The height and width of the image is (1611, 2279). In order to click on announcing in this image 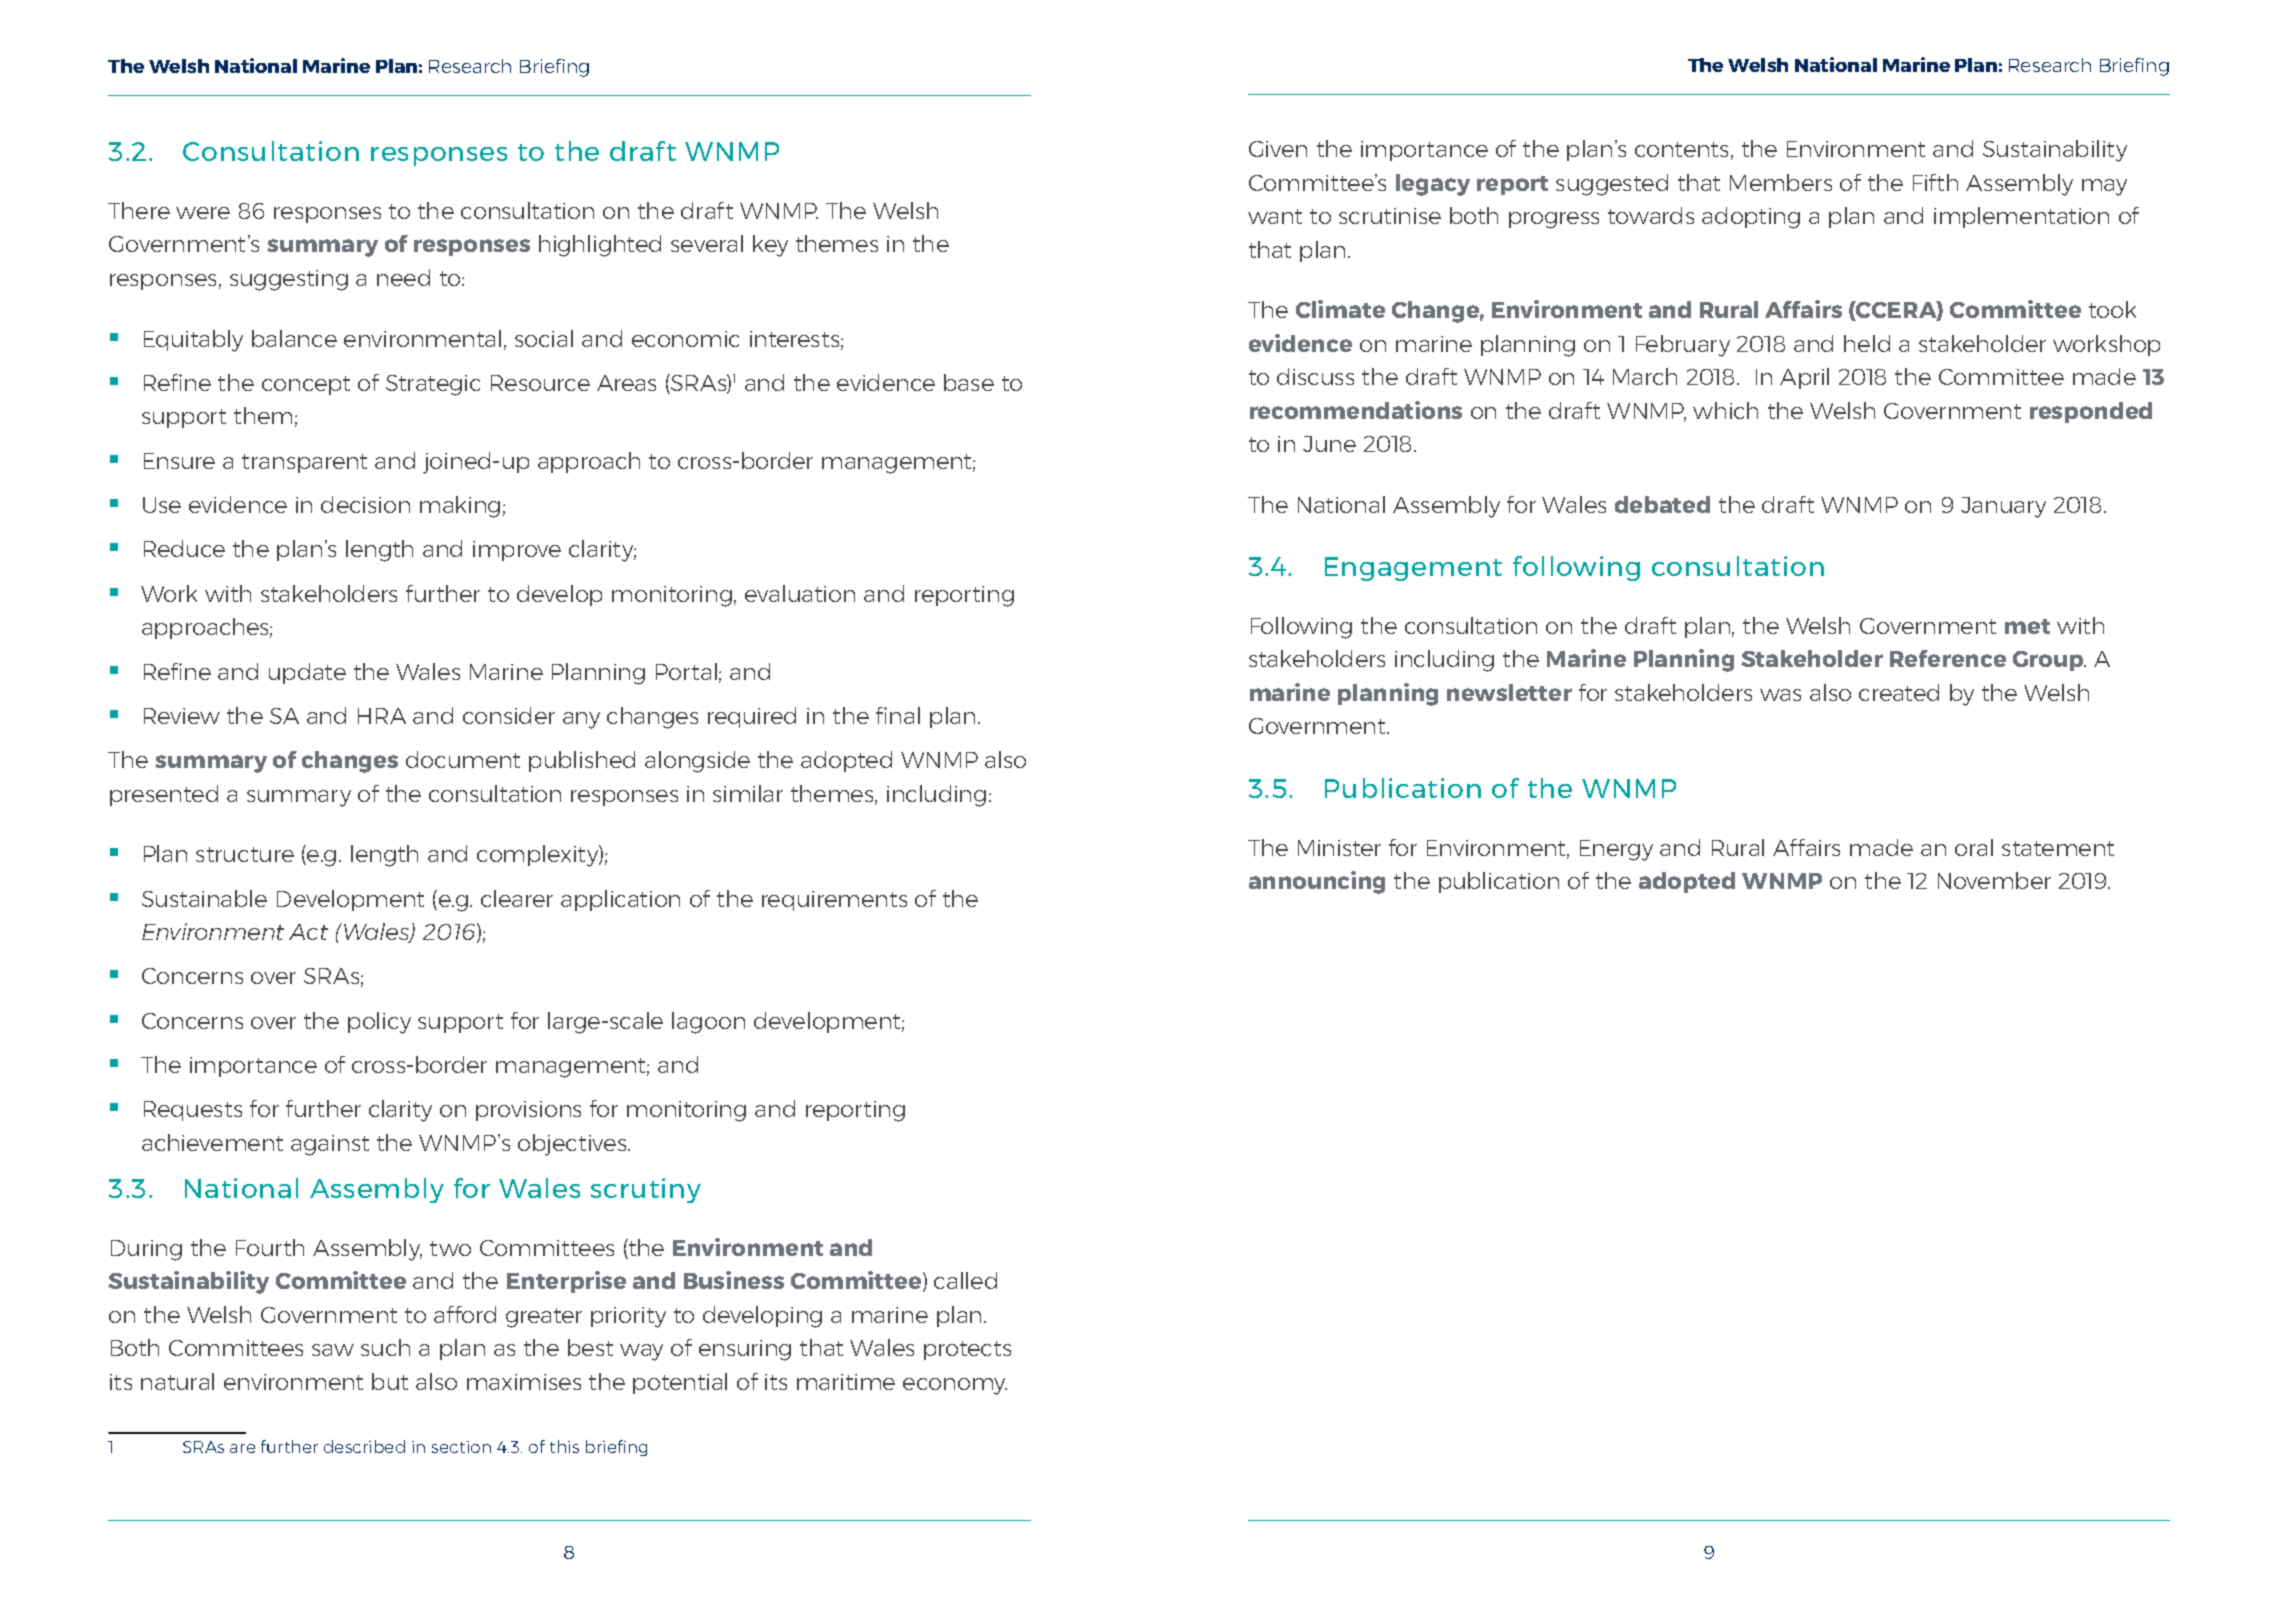, I will do `click(1317, 882)`.
